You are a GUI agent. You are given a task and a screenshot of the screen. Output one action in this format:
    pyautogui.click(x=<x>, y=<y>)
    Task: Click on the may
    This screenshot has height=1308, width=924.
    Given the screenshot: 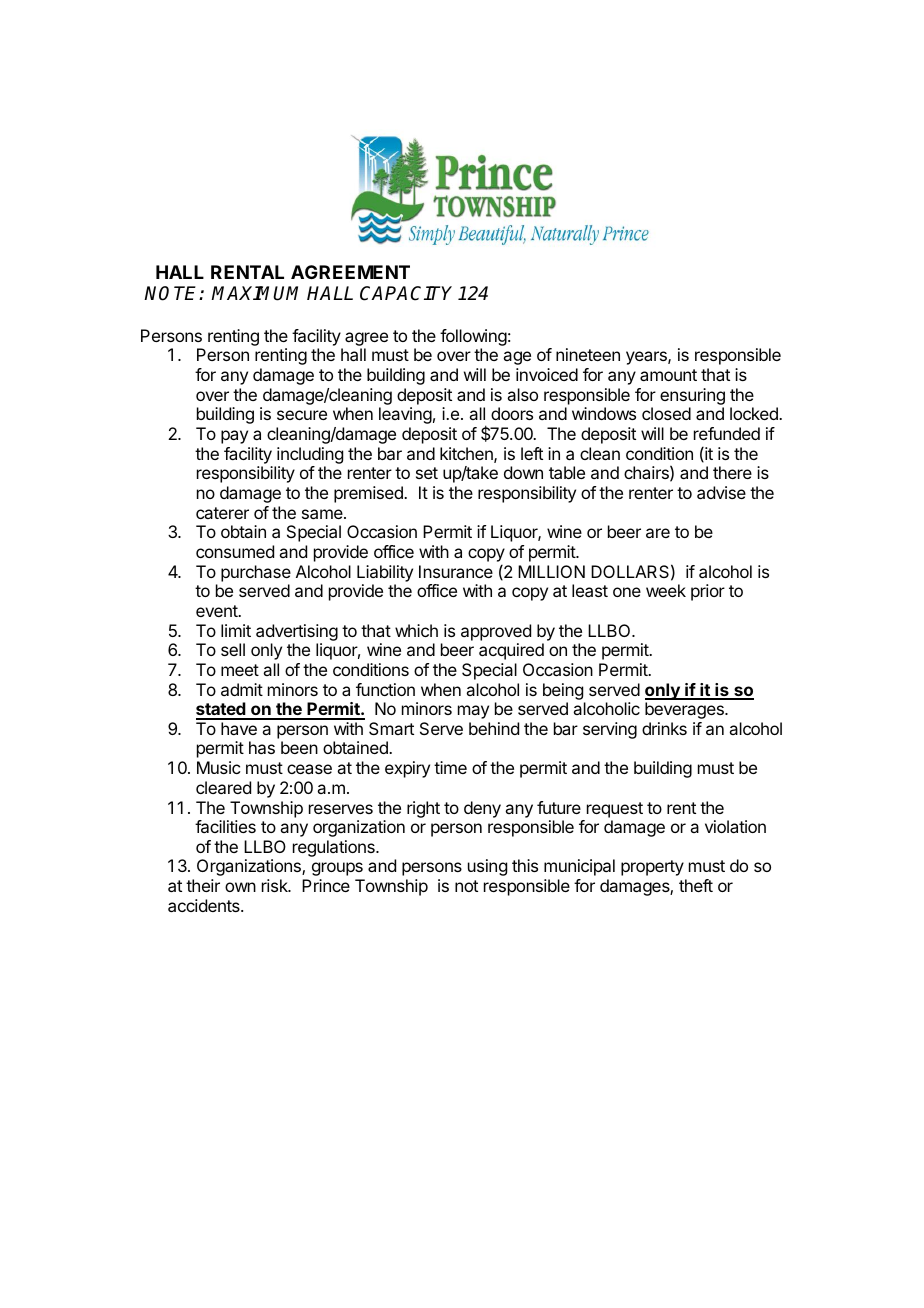 What is the action you would take?
    pyautogui.click(x=473, y=712)
